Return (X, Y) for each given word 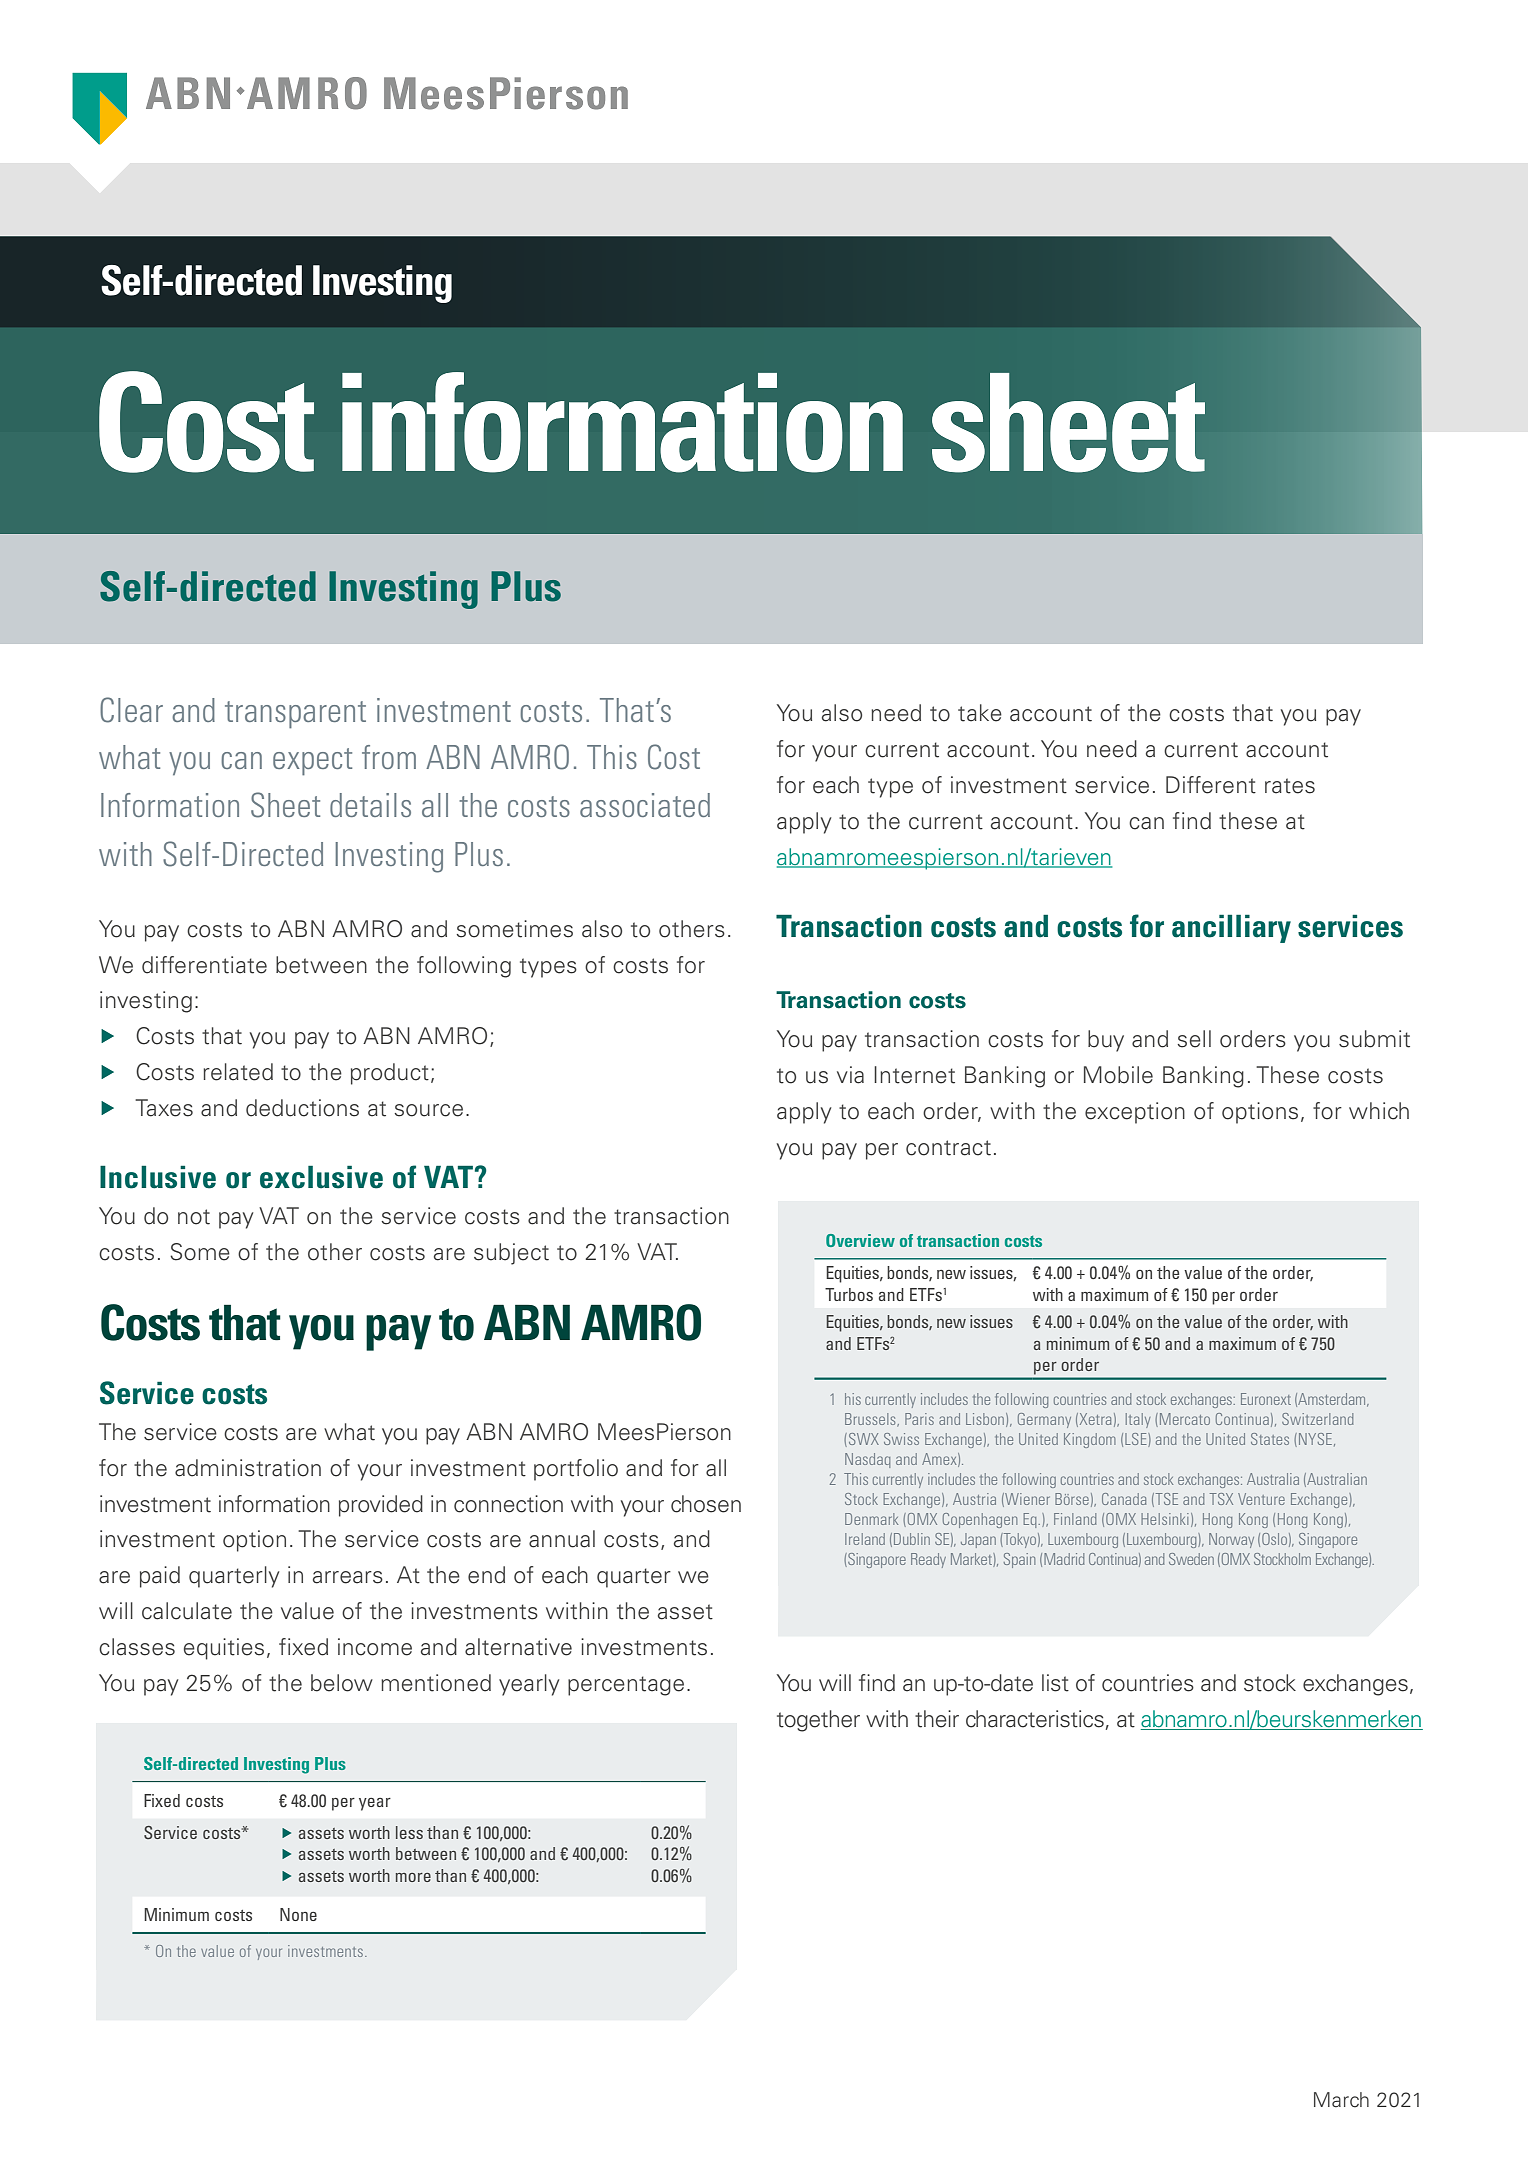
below (342, 1683)
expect (312, 762)
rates (1290, 786)
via (850, 1075)
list (1055, 1683)
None (298, 1914)
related (238, 1072)
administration (248, 1468)
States (1270, 1439)
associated (645, 805)
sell (1194, 1039)
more (413, 1877)
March (1341, 2100)
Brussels (871, 1420)
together (818, 1721)
